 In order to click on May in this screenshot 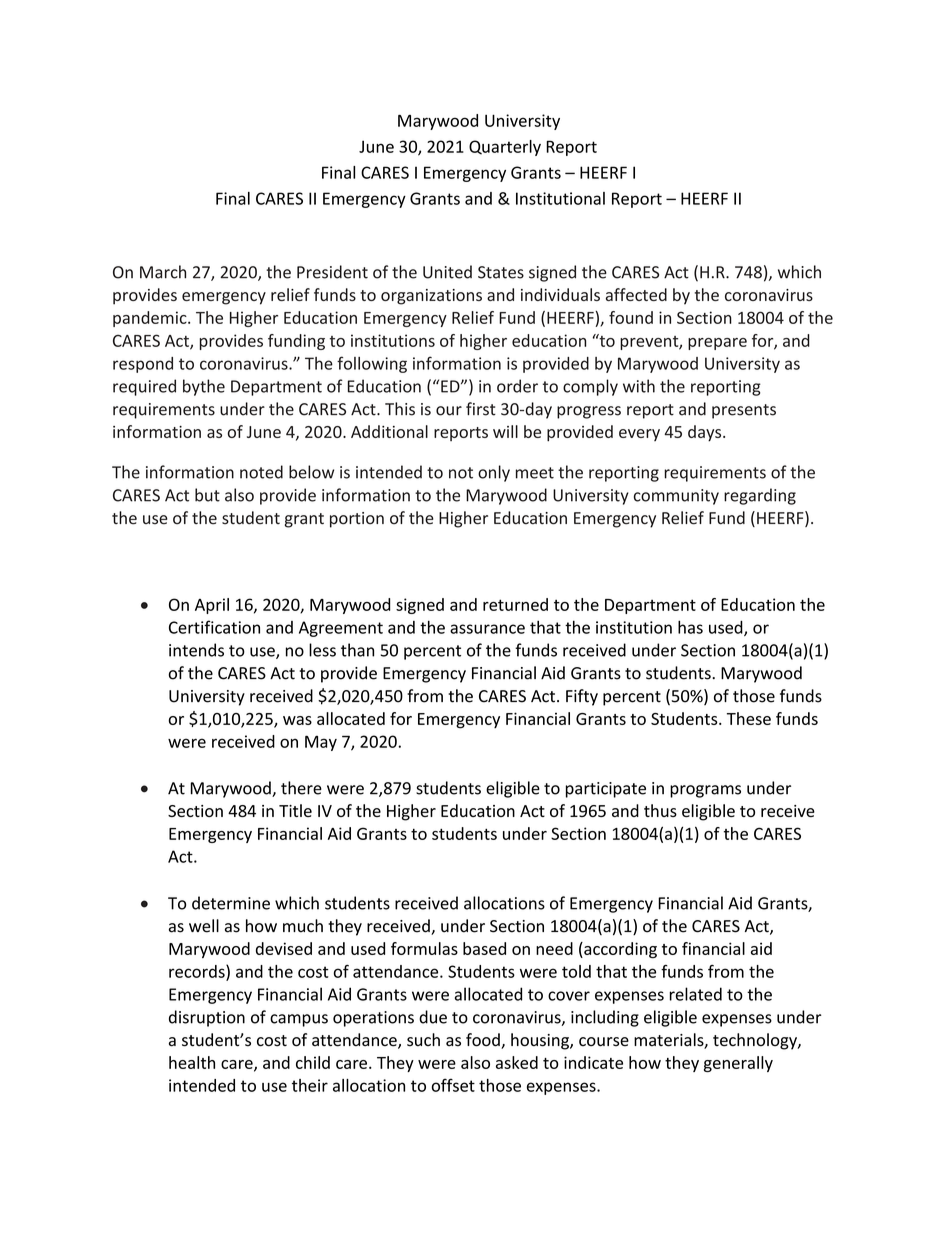, I will do `click(321, 743)`.
